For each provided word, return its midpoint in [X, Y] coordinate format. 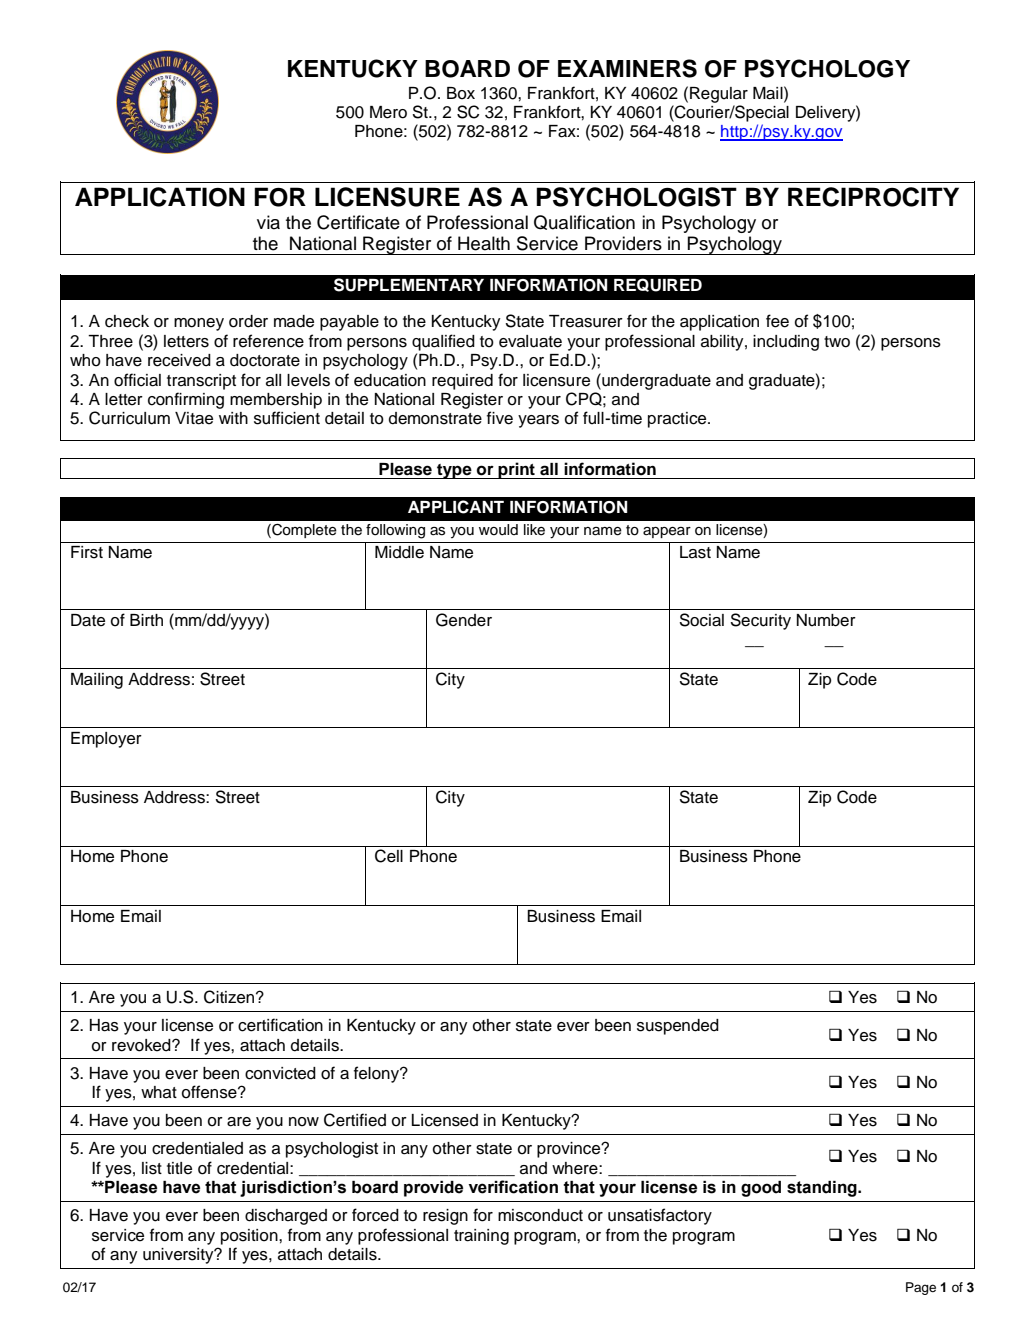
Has [104, 1025]
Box [461, 93]
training [481, 1237]
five [500, 418]
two [837, 342]
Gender [464, 620]
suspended [678, 1027]
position [250, 1237]
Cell [389, 856]
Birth [146, 620]
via [268, 222]
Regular [719, 95]
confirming [186, 400]
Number [826, 620]
